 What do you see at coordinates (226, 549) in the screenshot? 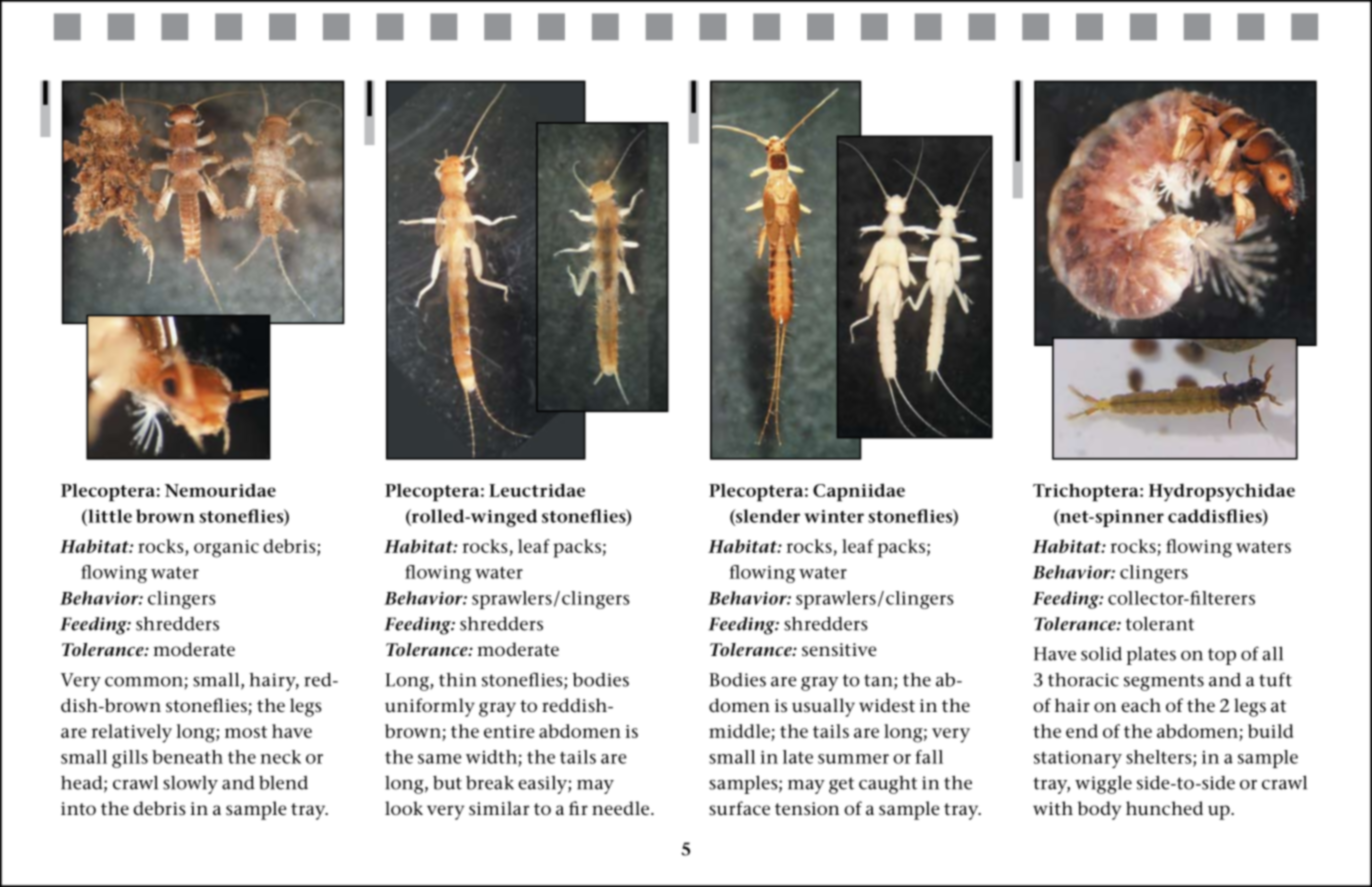
I see `organic` at bounding box center [226, 549].
